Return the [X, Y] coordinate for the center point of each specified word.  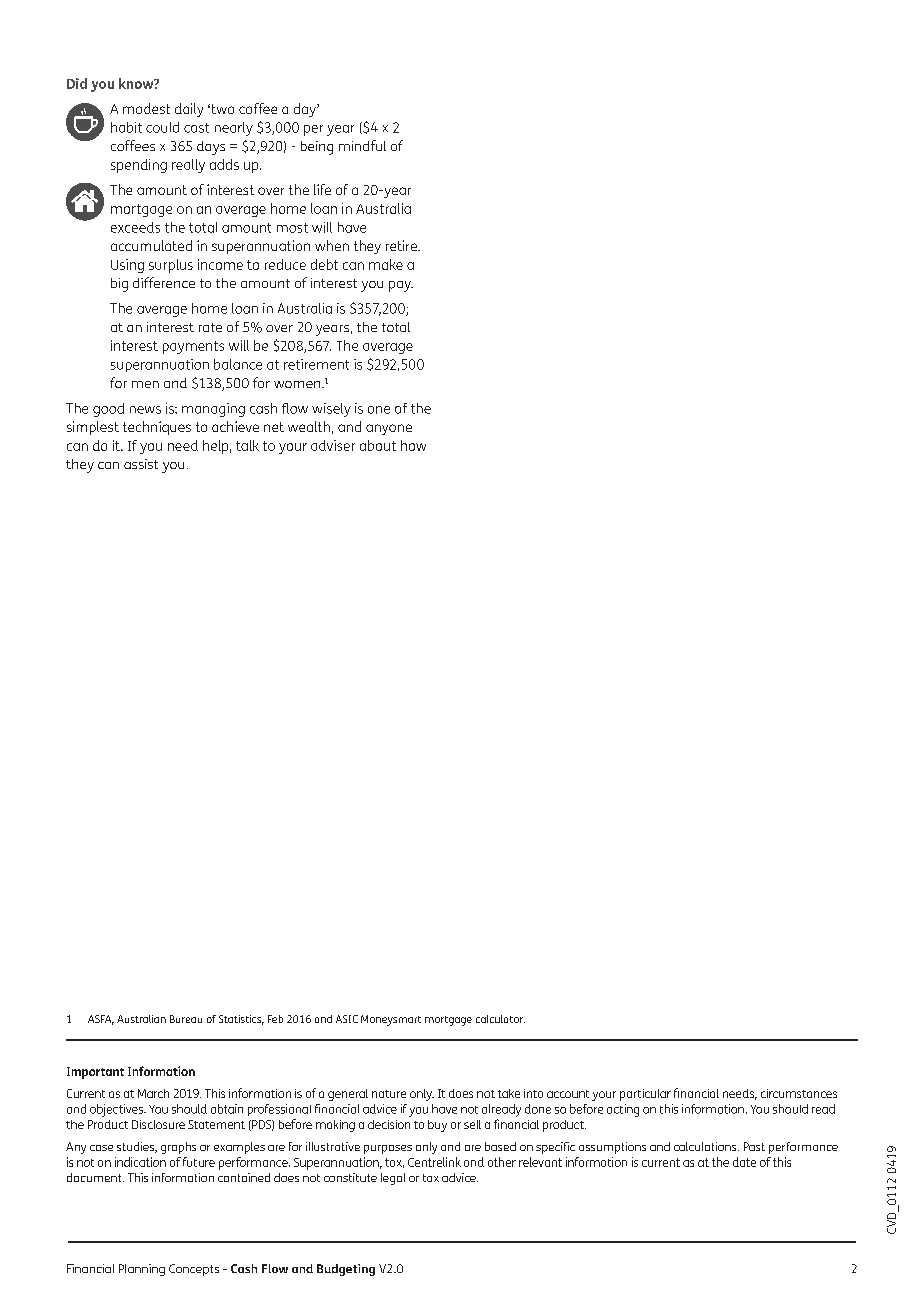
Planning [142, 1270]
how [413, 445]
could [162, 127]
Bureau [186, 1019]
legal [393, 1179]
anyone [389, 429]
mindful [362, 145]
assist [141, 464]
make [386, 264]
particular [645, 1095]
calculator [500, 1019]
